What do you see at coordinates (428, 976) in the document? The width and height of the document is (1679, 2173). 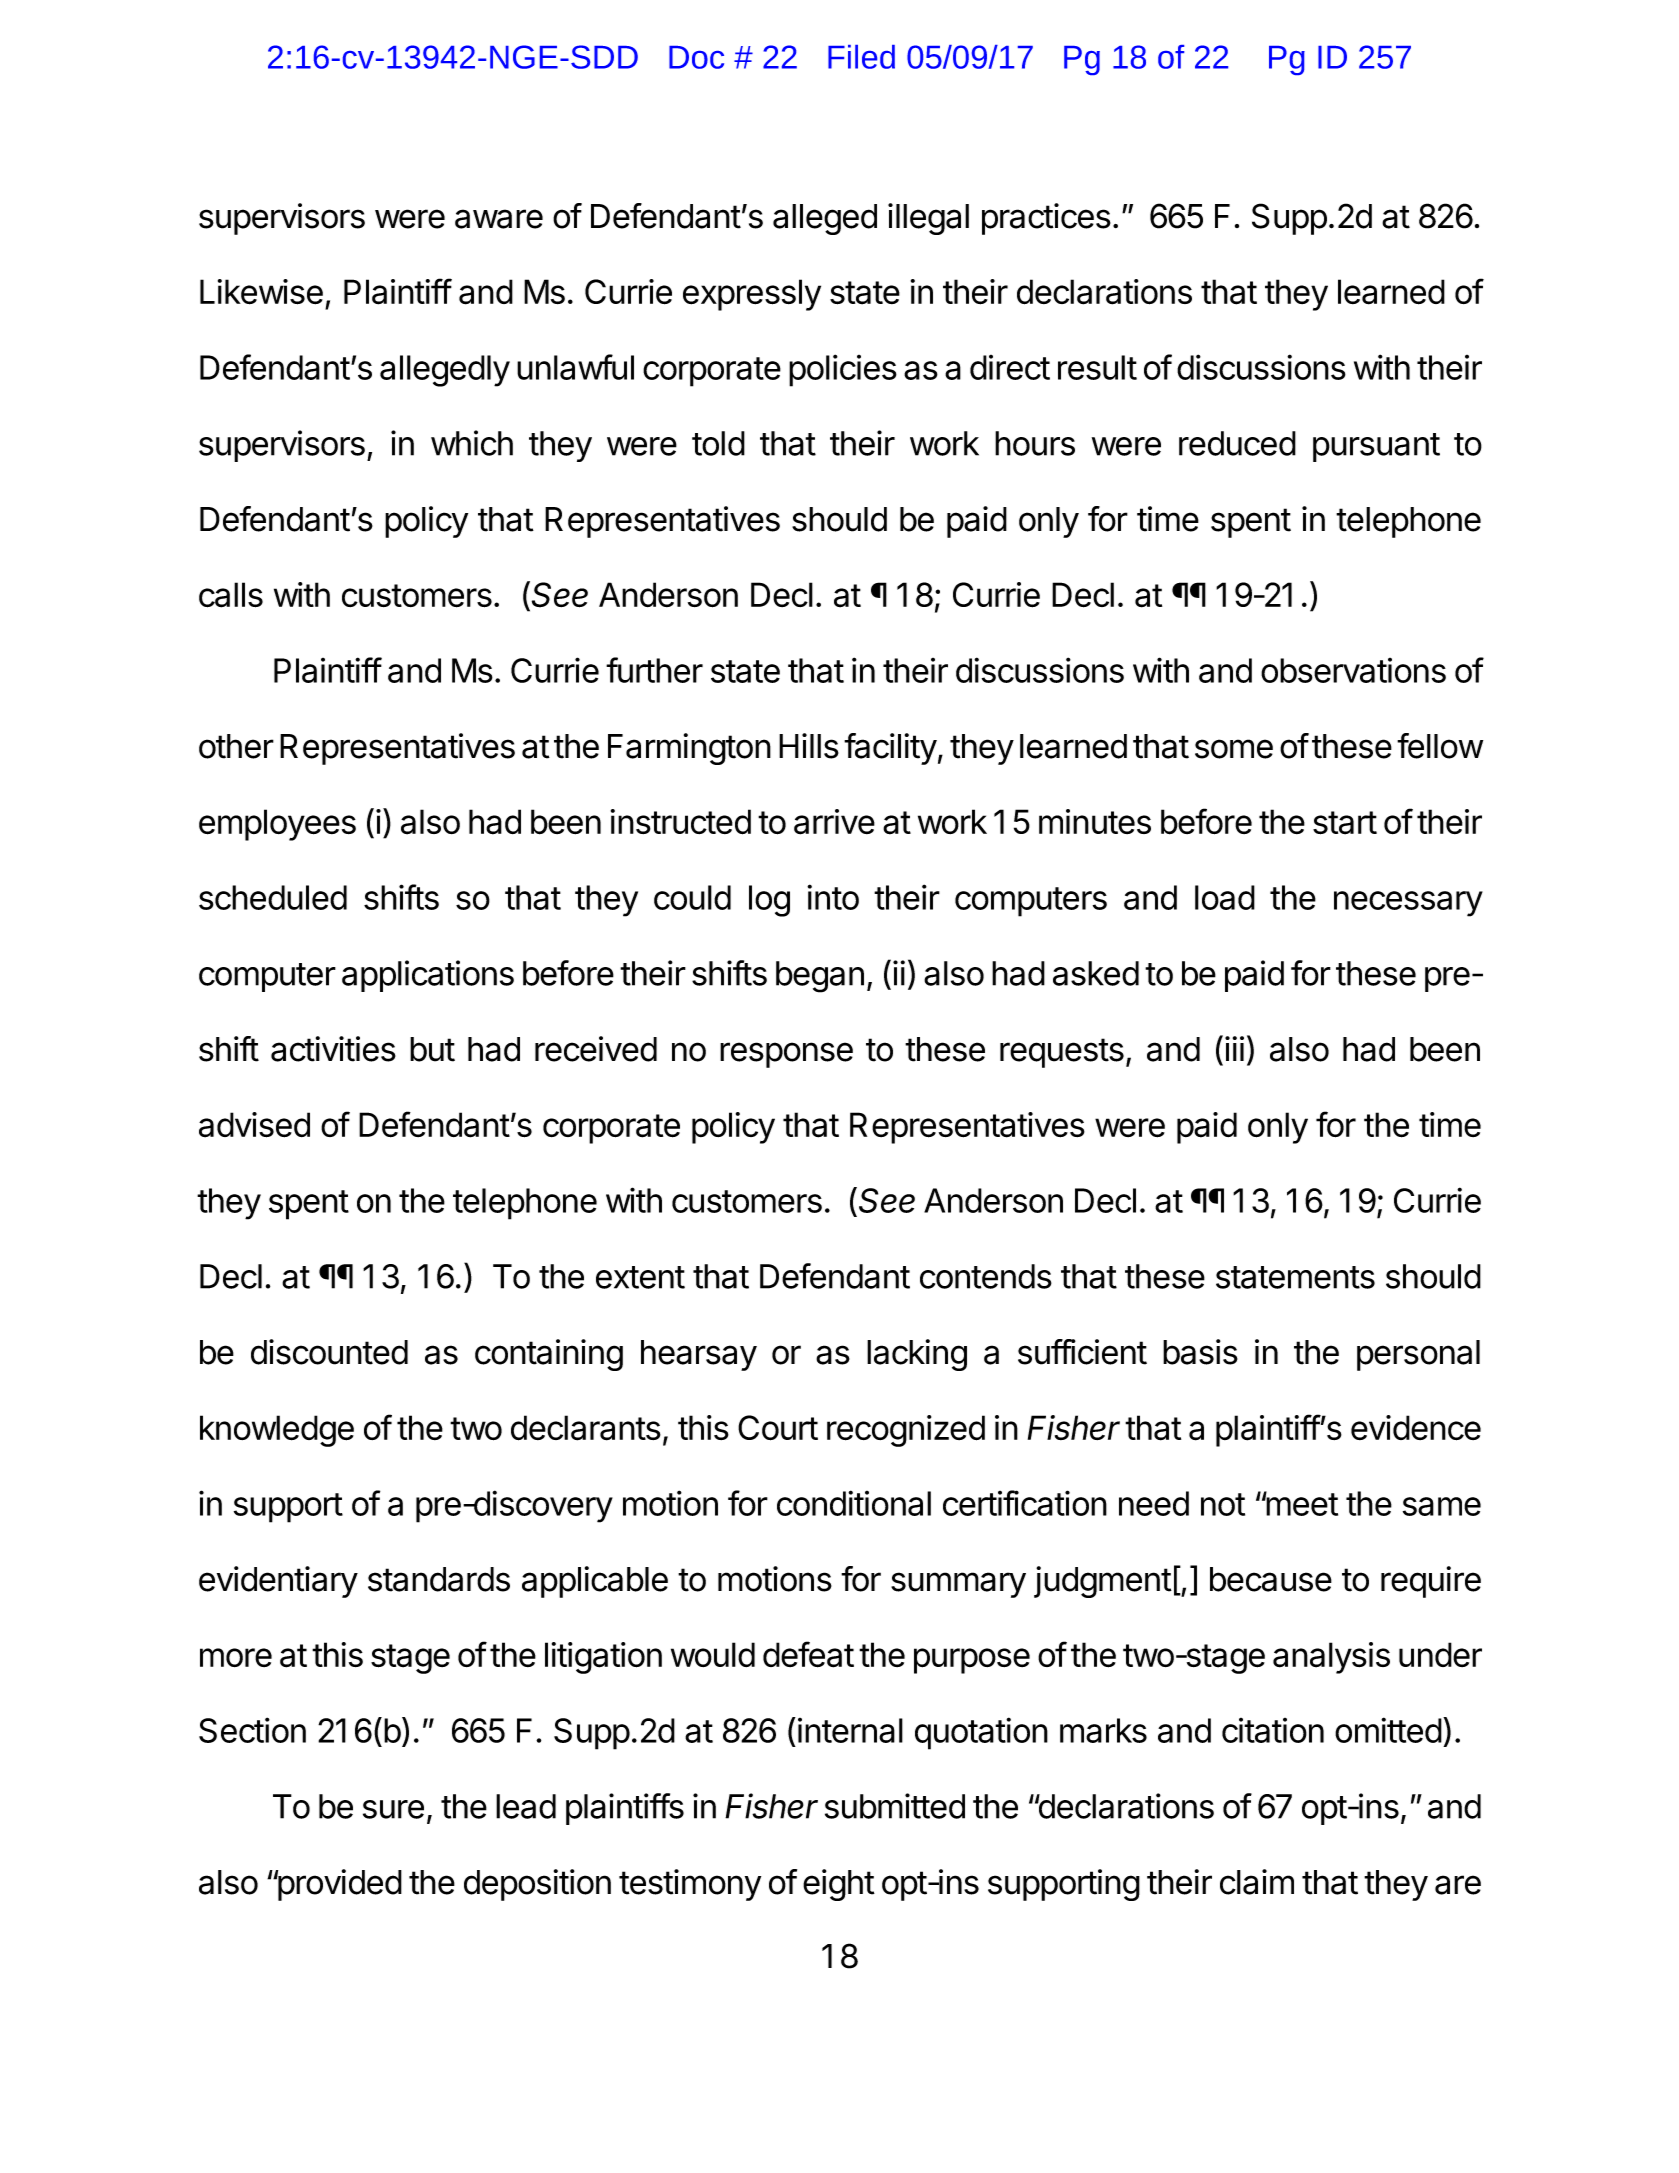 I see `applications` at bounding box center [428, 976].
